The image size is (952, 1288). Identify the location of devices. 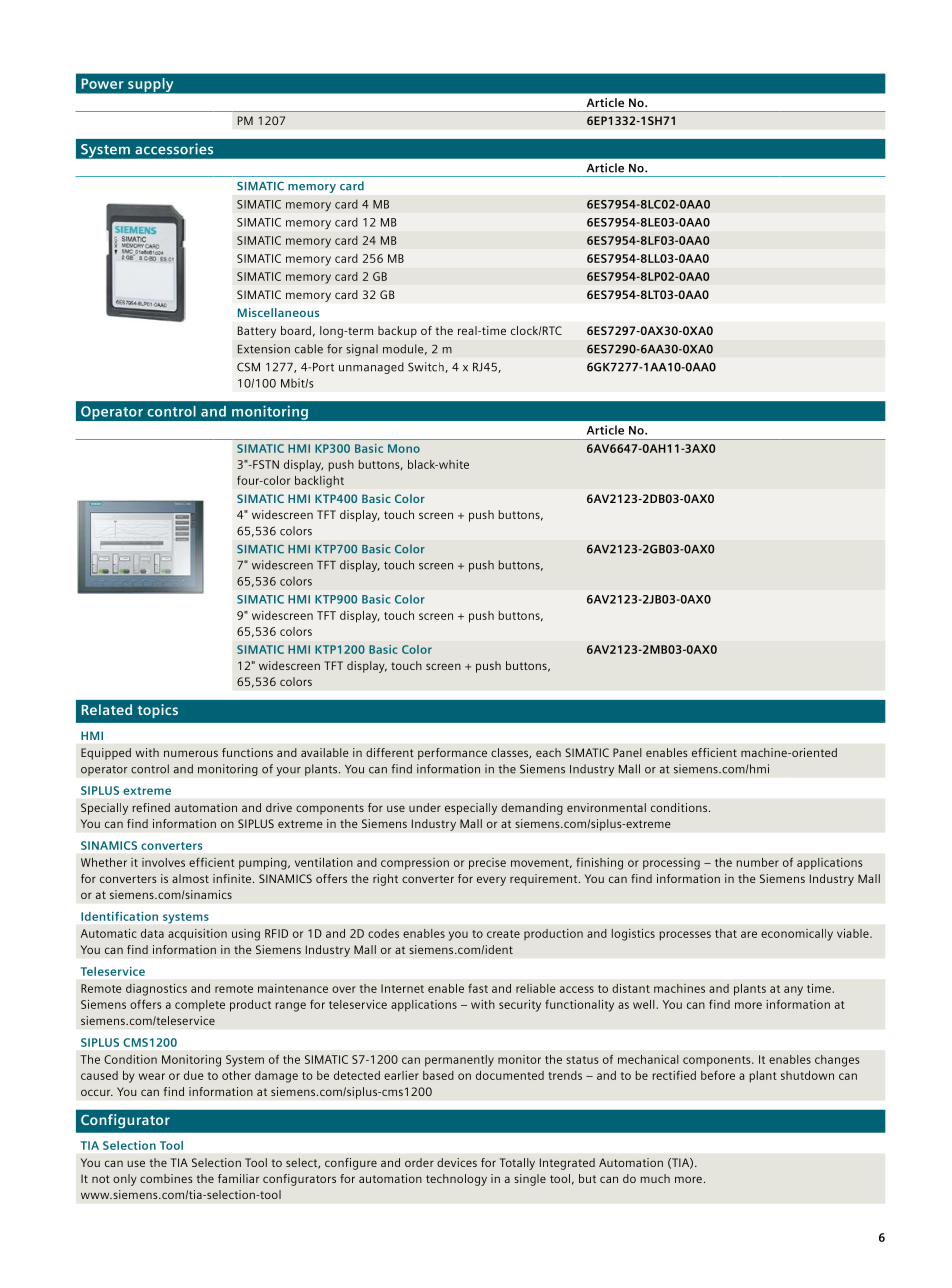
(457, 1162).
